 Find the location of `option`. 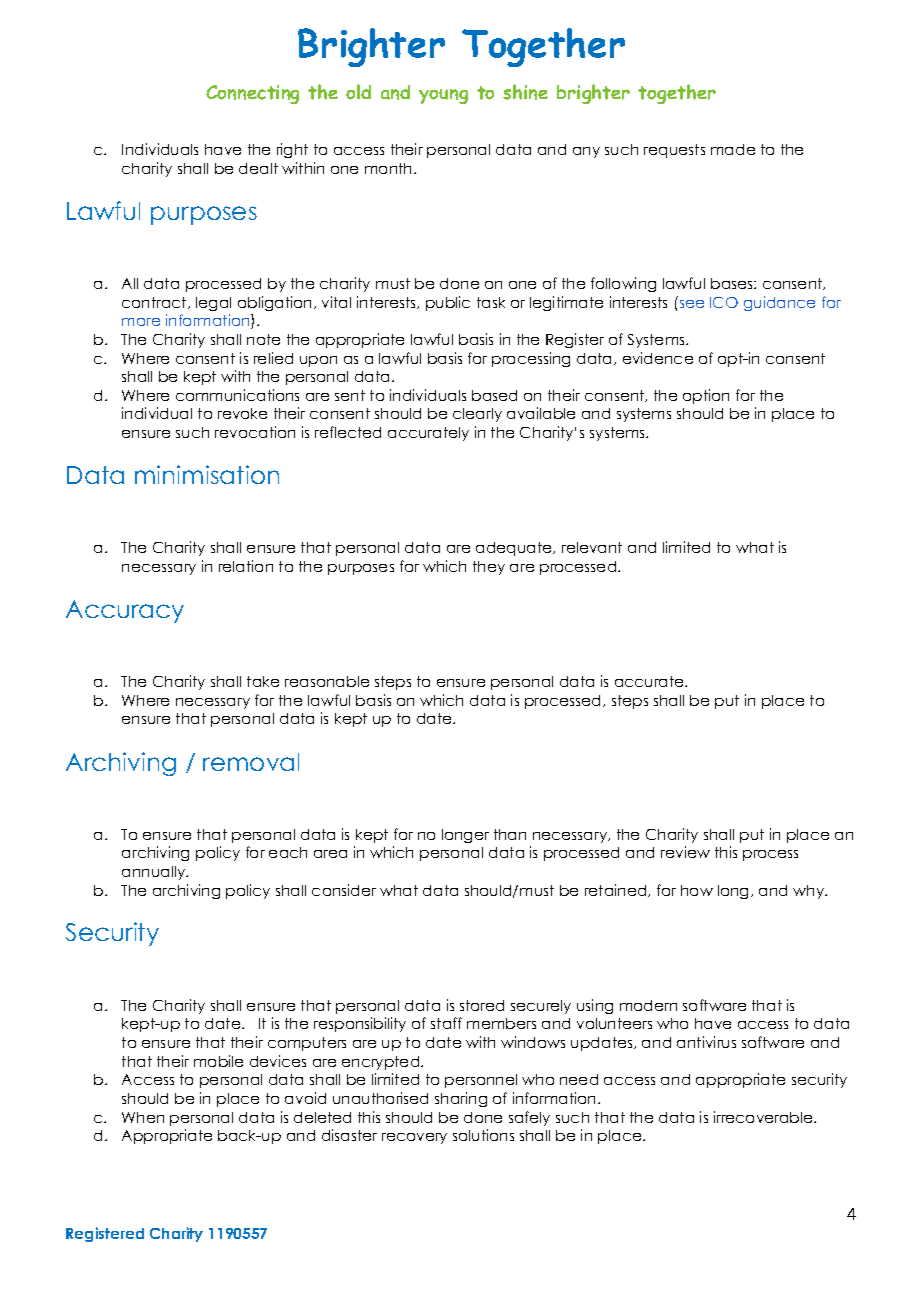

option is located at coordinates (706, 396).
